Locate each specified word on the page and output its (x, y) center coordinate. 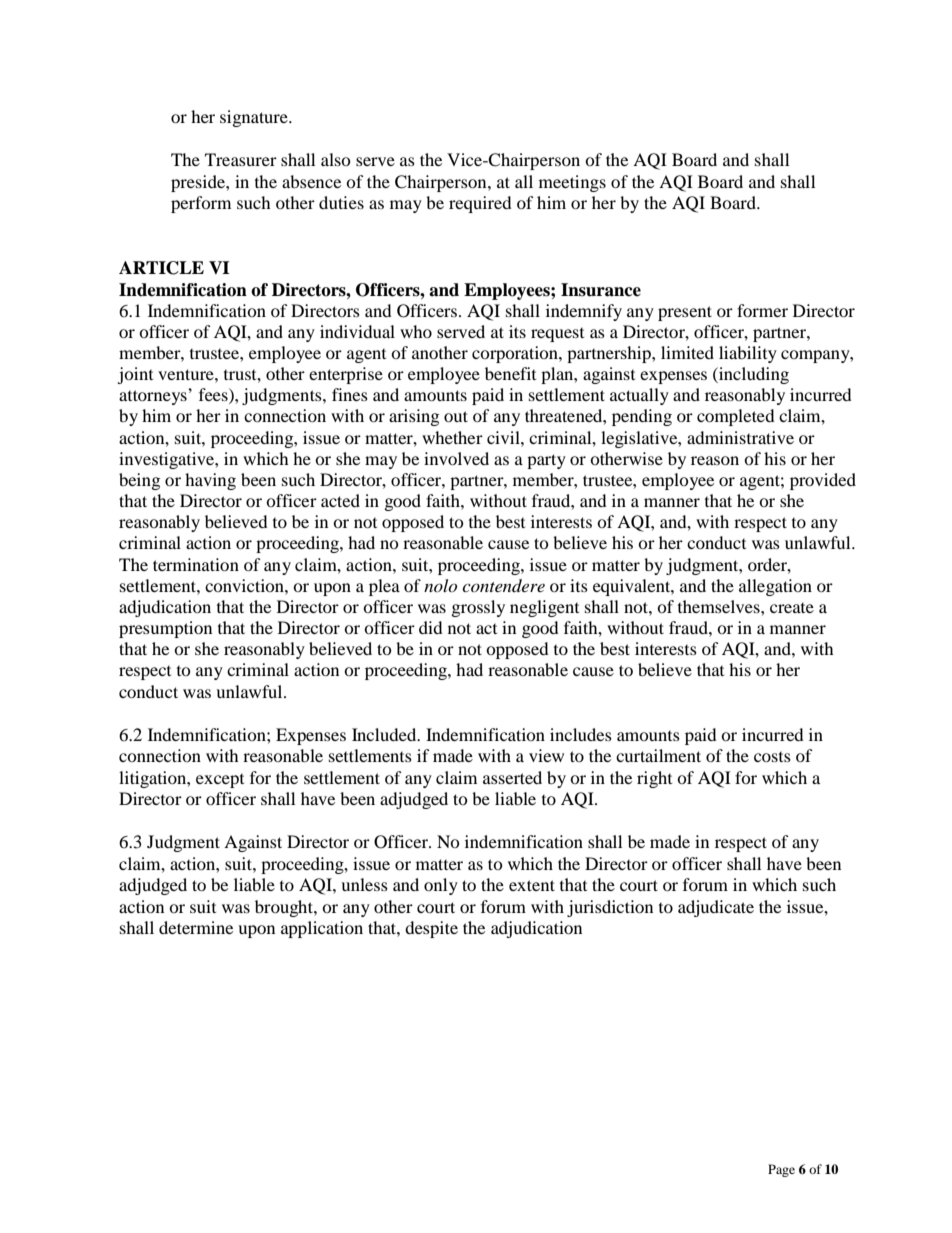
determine (196, 927)
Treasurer (241, 159)
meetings (572, 183)
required (480, 204)
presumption (165, 629)
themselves (720, 606)
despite (431, 929)
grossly (478, 608)
